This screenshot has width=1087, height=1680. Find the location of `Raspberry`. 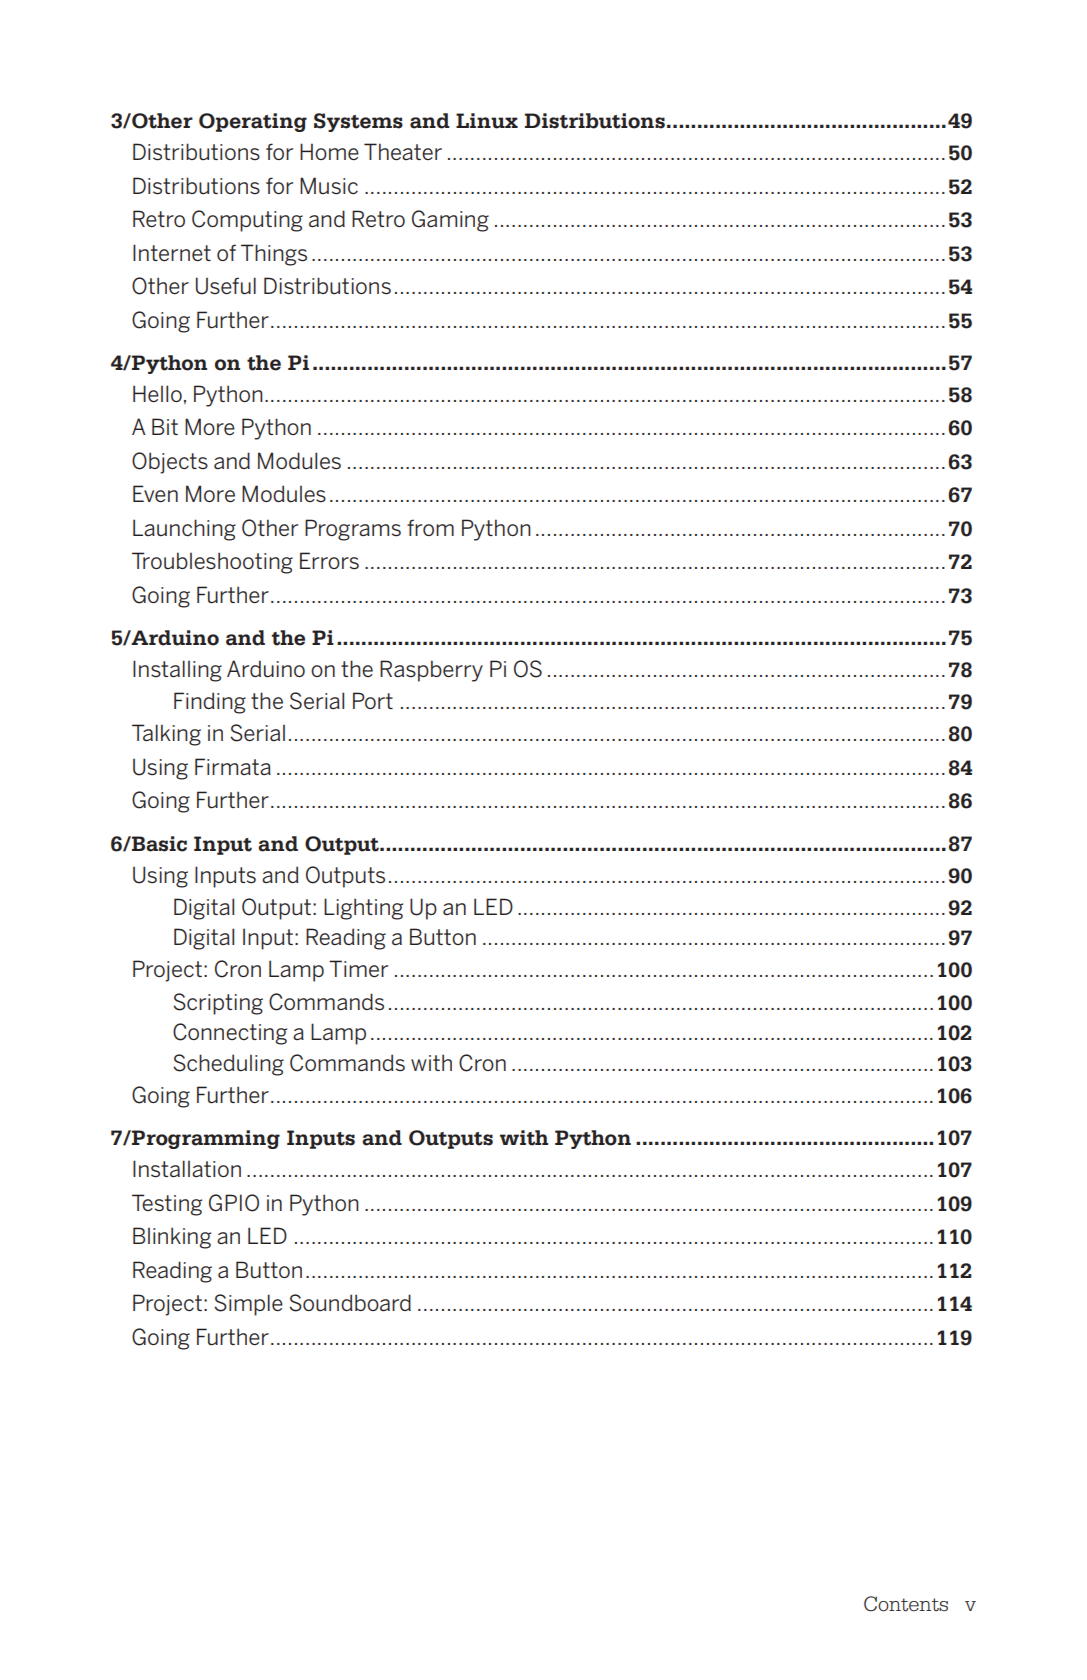

Raspberry is located at coordinates (431, 671).
